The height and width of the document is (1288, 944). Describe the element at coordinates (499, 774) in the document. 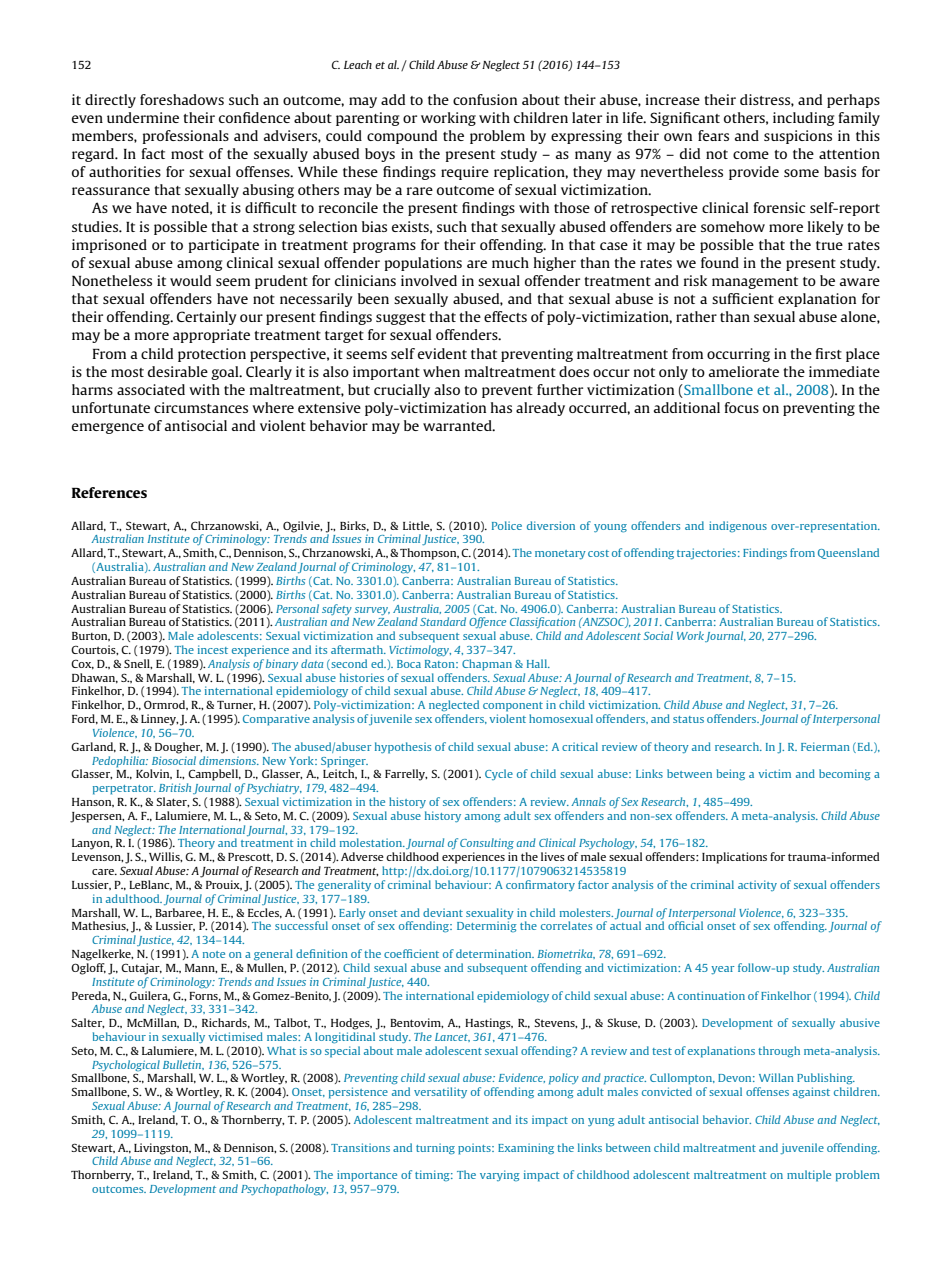

I see `Cycle` at that location.
